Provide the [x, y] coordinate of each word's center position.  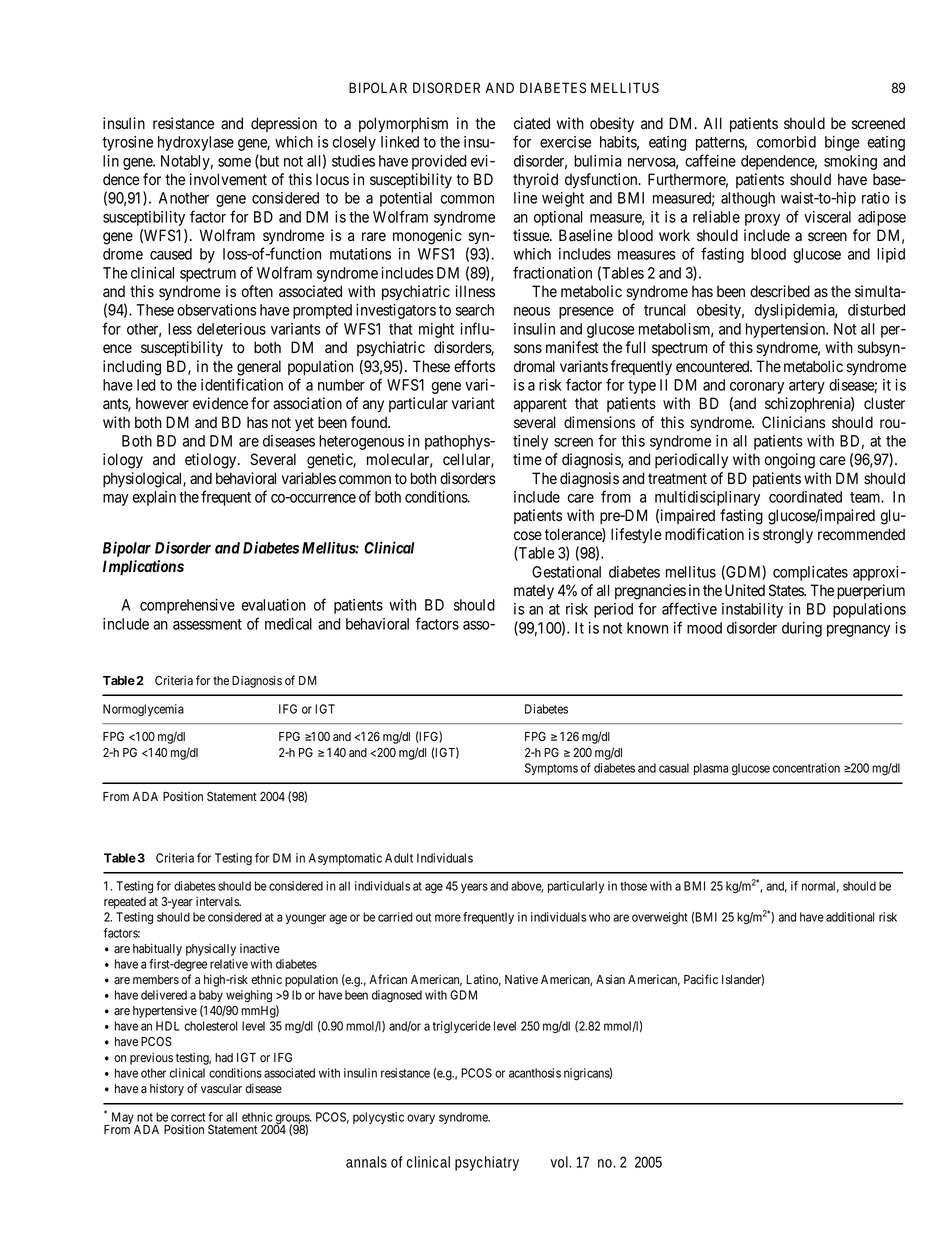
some [234, 162]
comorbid [786, 142]
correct [188, 1117]
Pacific [701, 979]
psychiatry [487, 1163]
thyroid [535, 181]
